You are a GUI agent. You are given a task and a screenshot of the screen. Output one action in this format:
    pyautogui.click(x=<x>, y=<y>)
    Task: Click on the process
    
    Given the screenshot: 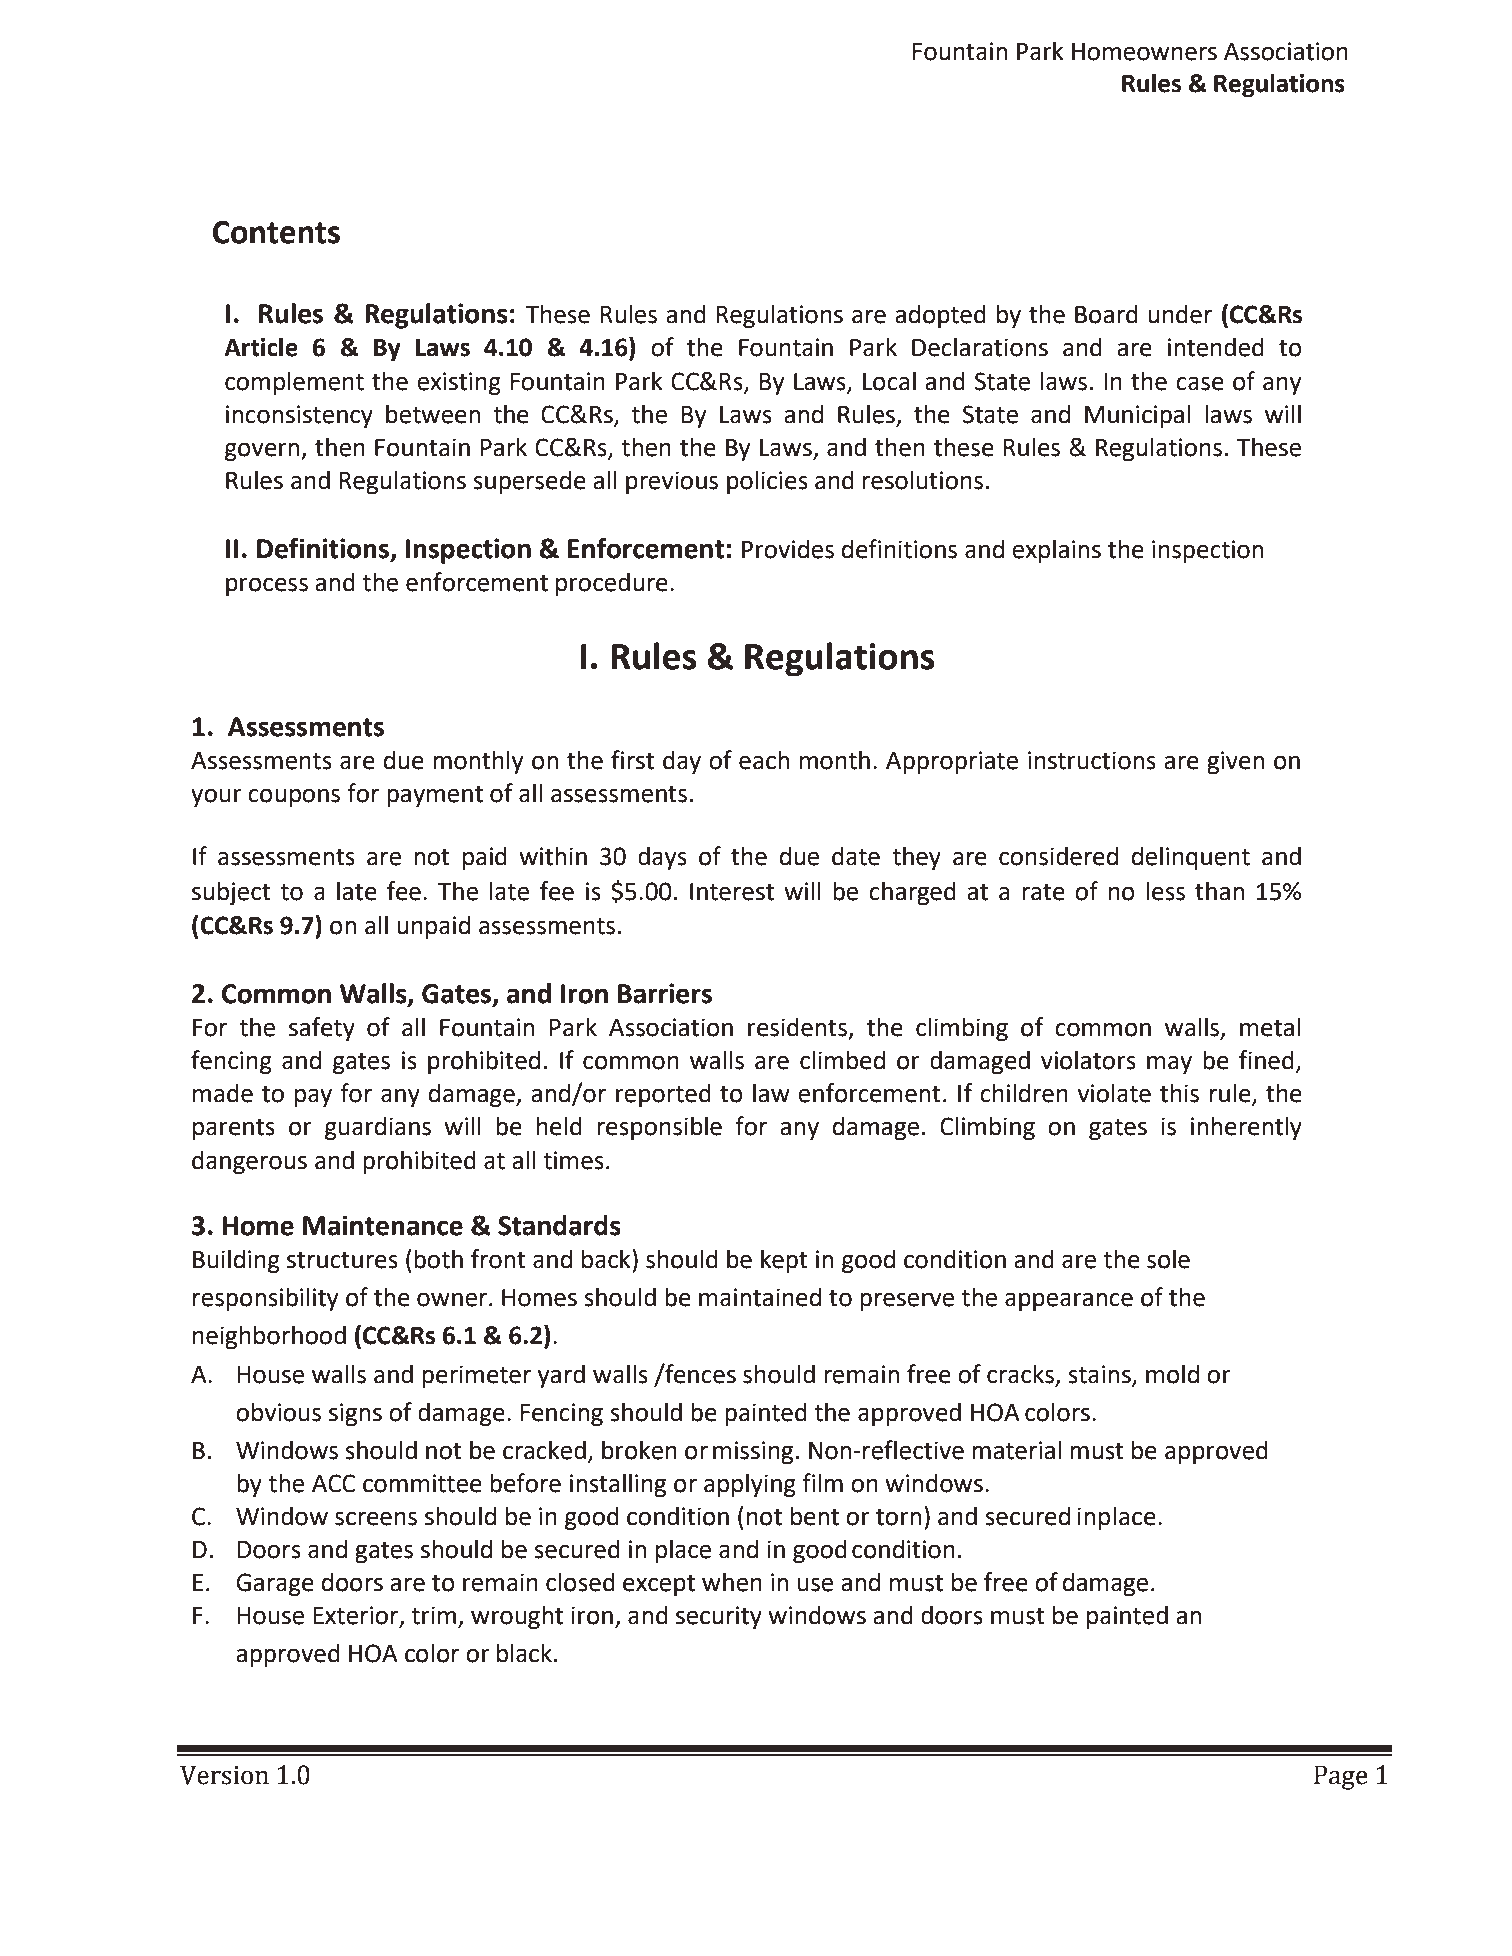 What is the action you would take?
    pyautogui.click(x=267, y=586)
